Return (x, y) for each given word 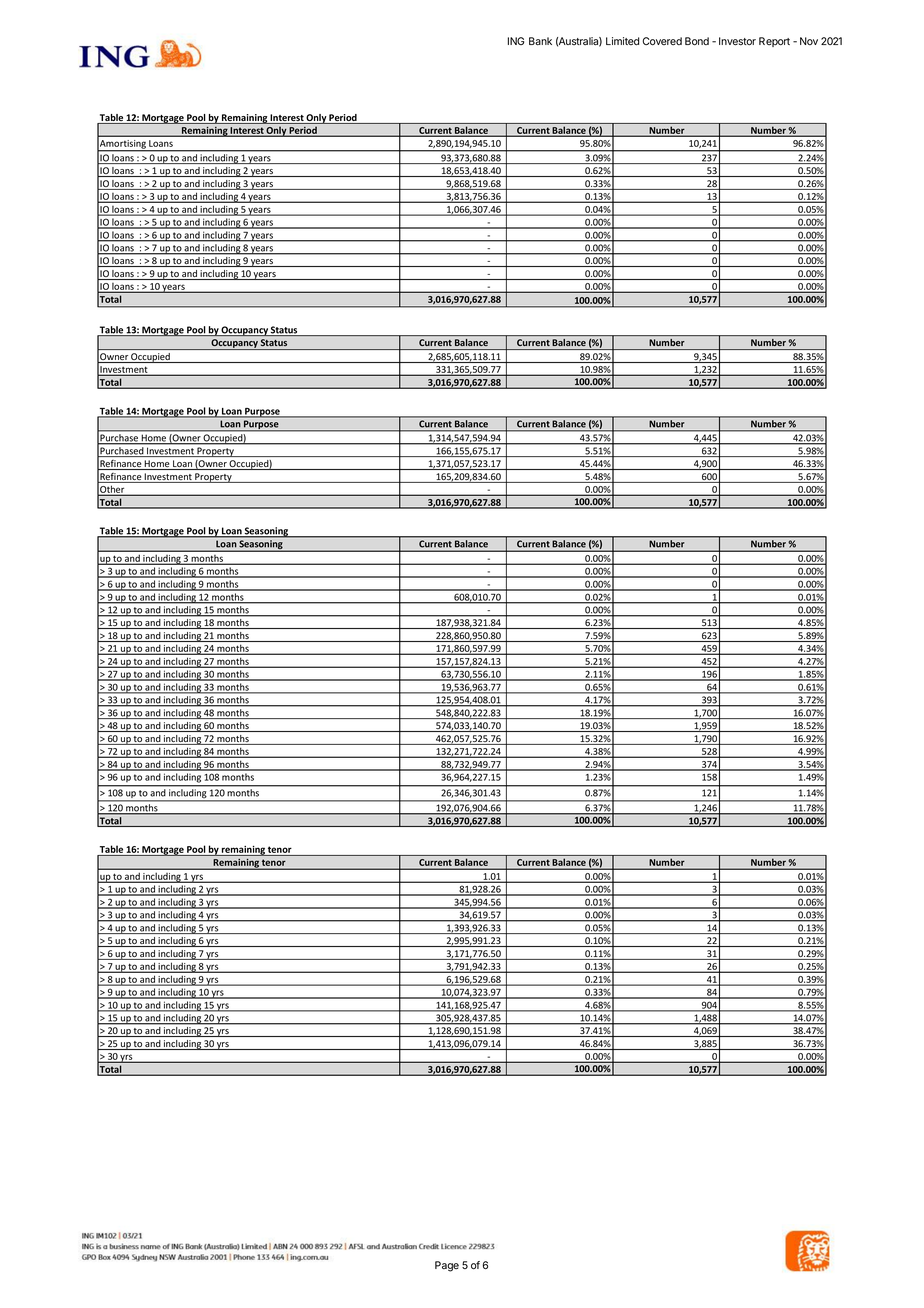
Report (774, 42)
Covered (662, 41)
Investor (737, 41)
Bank (540, 41)
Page (447, 1266)
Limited (622, 41)
